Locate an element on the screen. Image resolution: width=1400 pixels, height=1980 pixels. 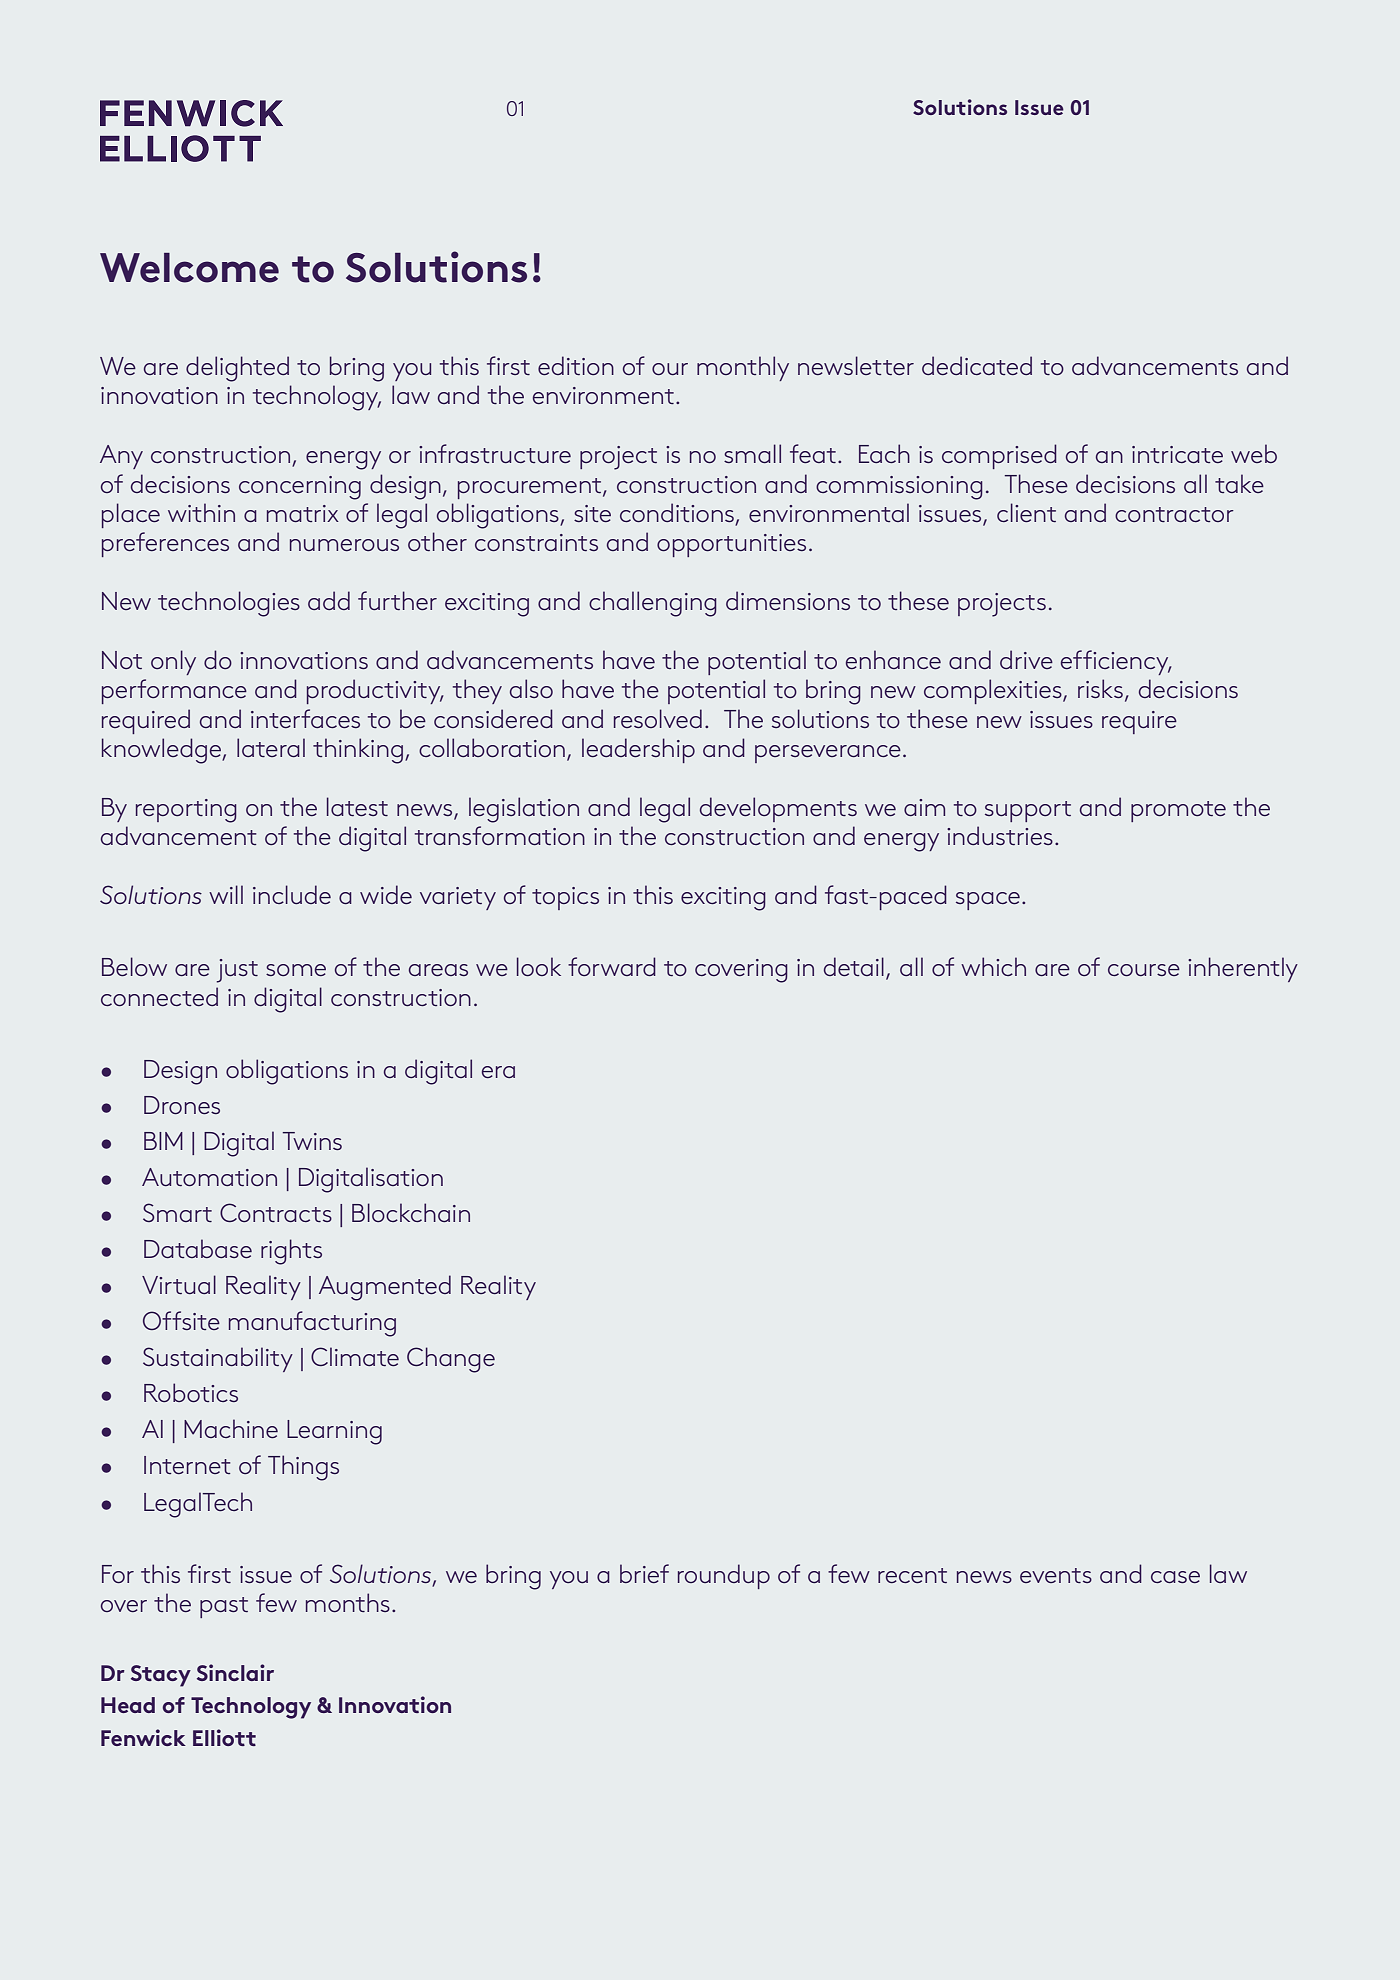
dedicated is located at coordinates (977, 365).
